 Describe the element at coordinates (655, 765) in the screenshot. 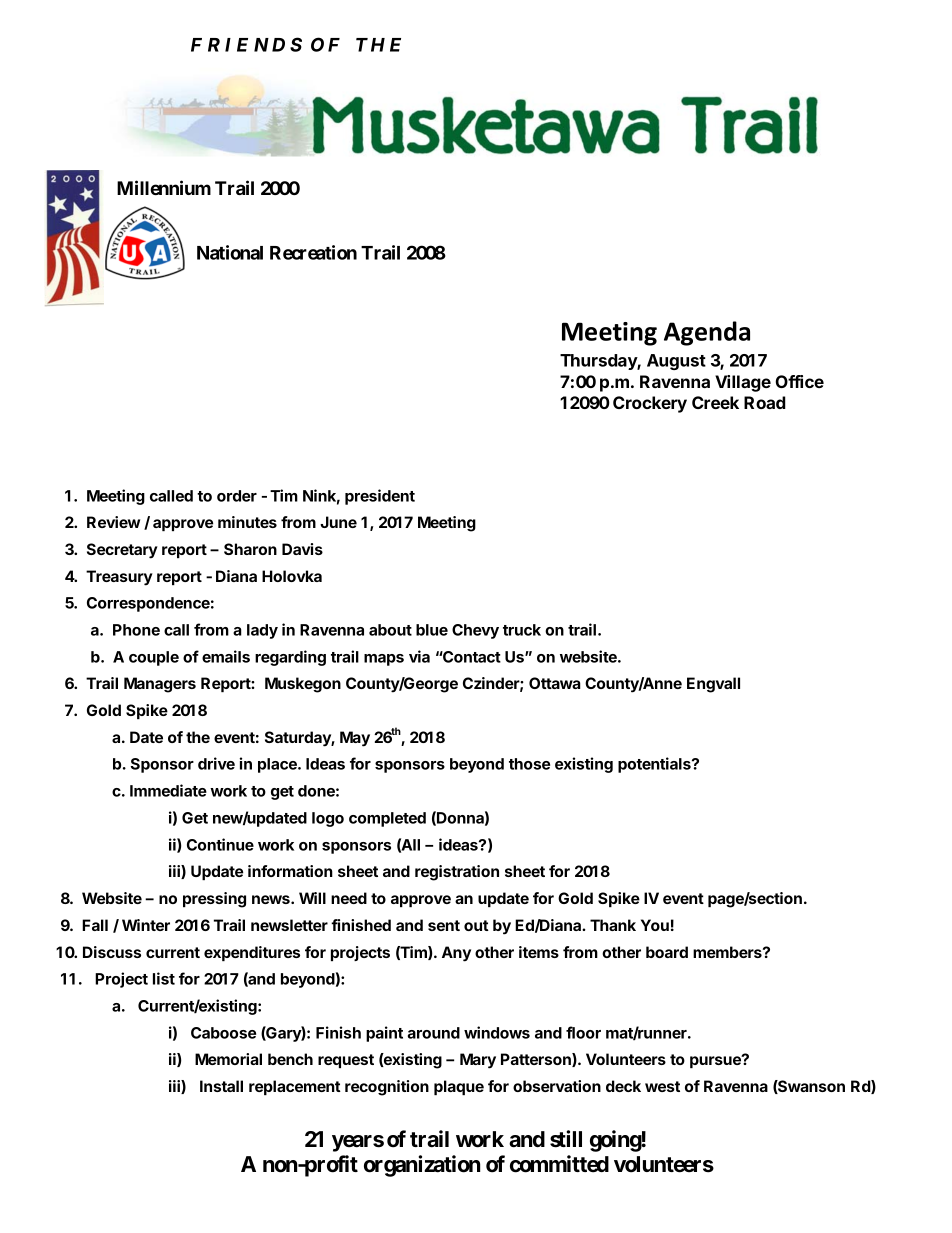

I see `potentials` at that location.
